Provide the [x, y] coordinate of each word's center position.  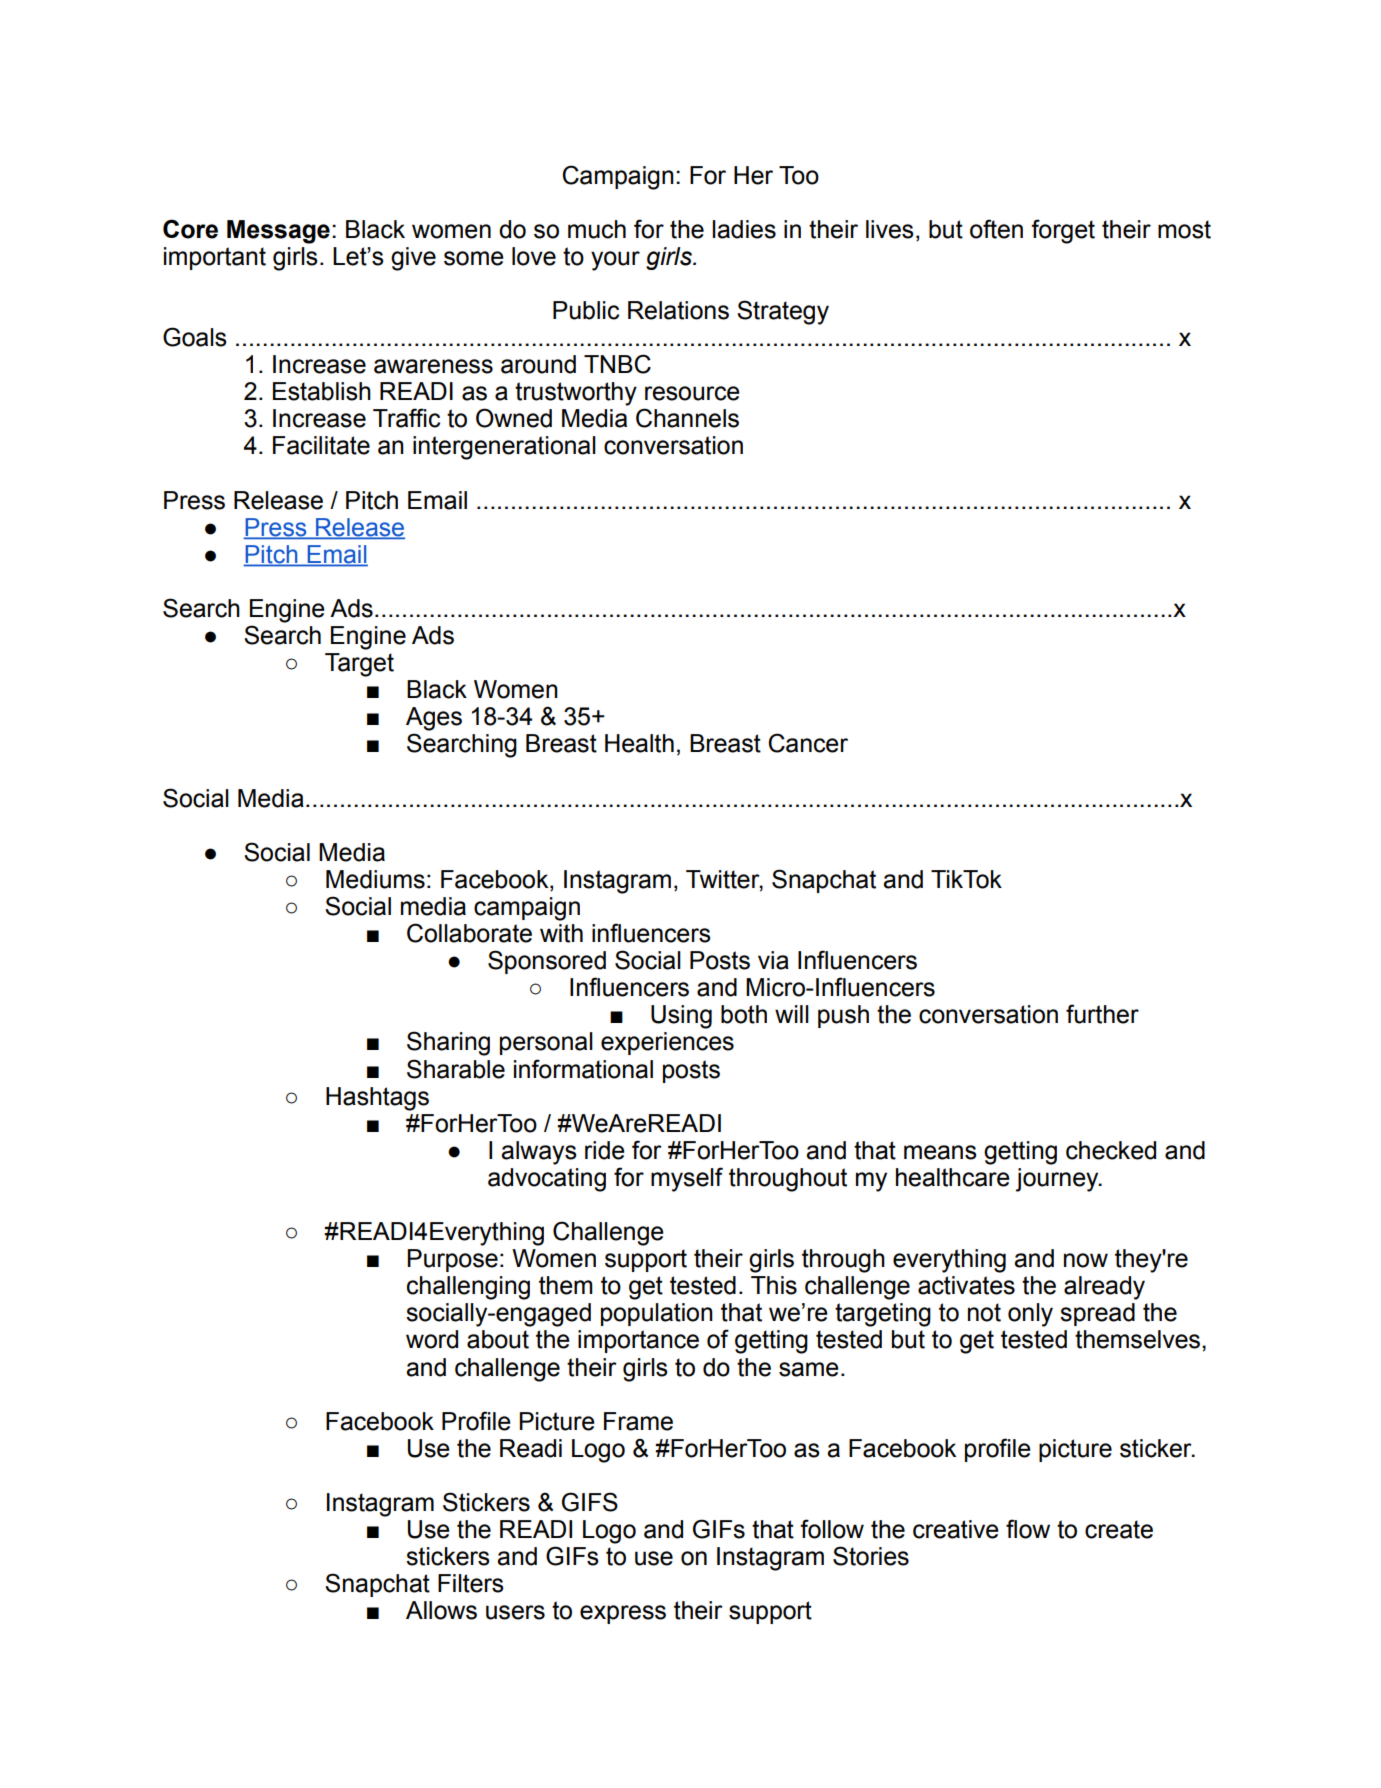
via [773, 960]
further [1102, 1014]
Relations [678, 310]
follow [832, 1529]
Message [278, 232]
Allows [441, 1610]
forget [1063, 231]
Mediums [375, 879]
